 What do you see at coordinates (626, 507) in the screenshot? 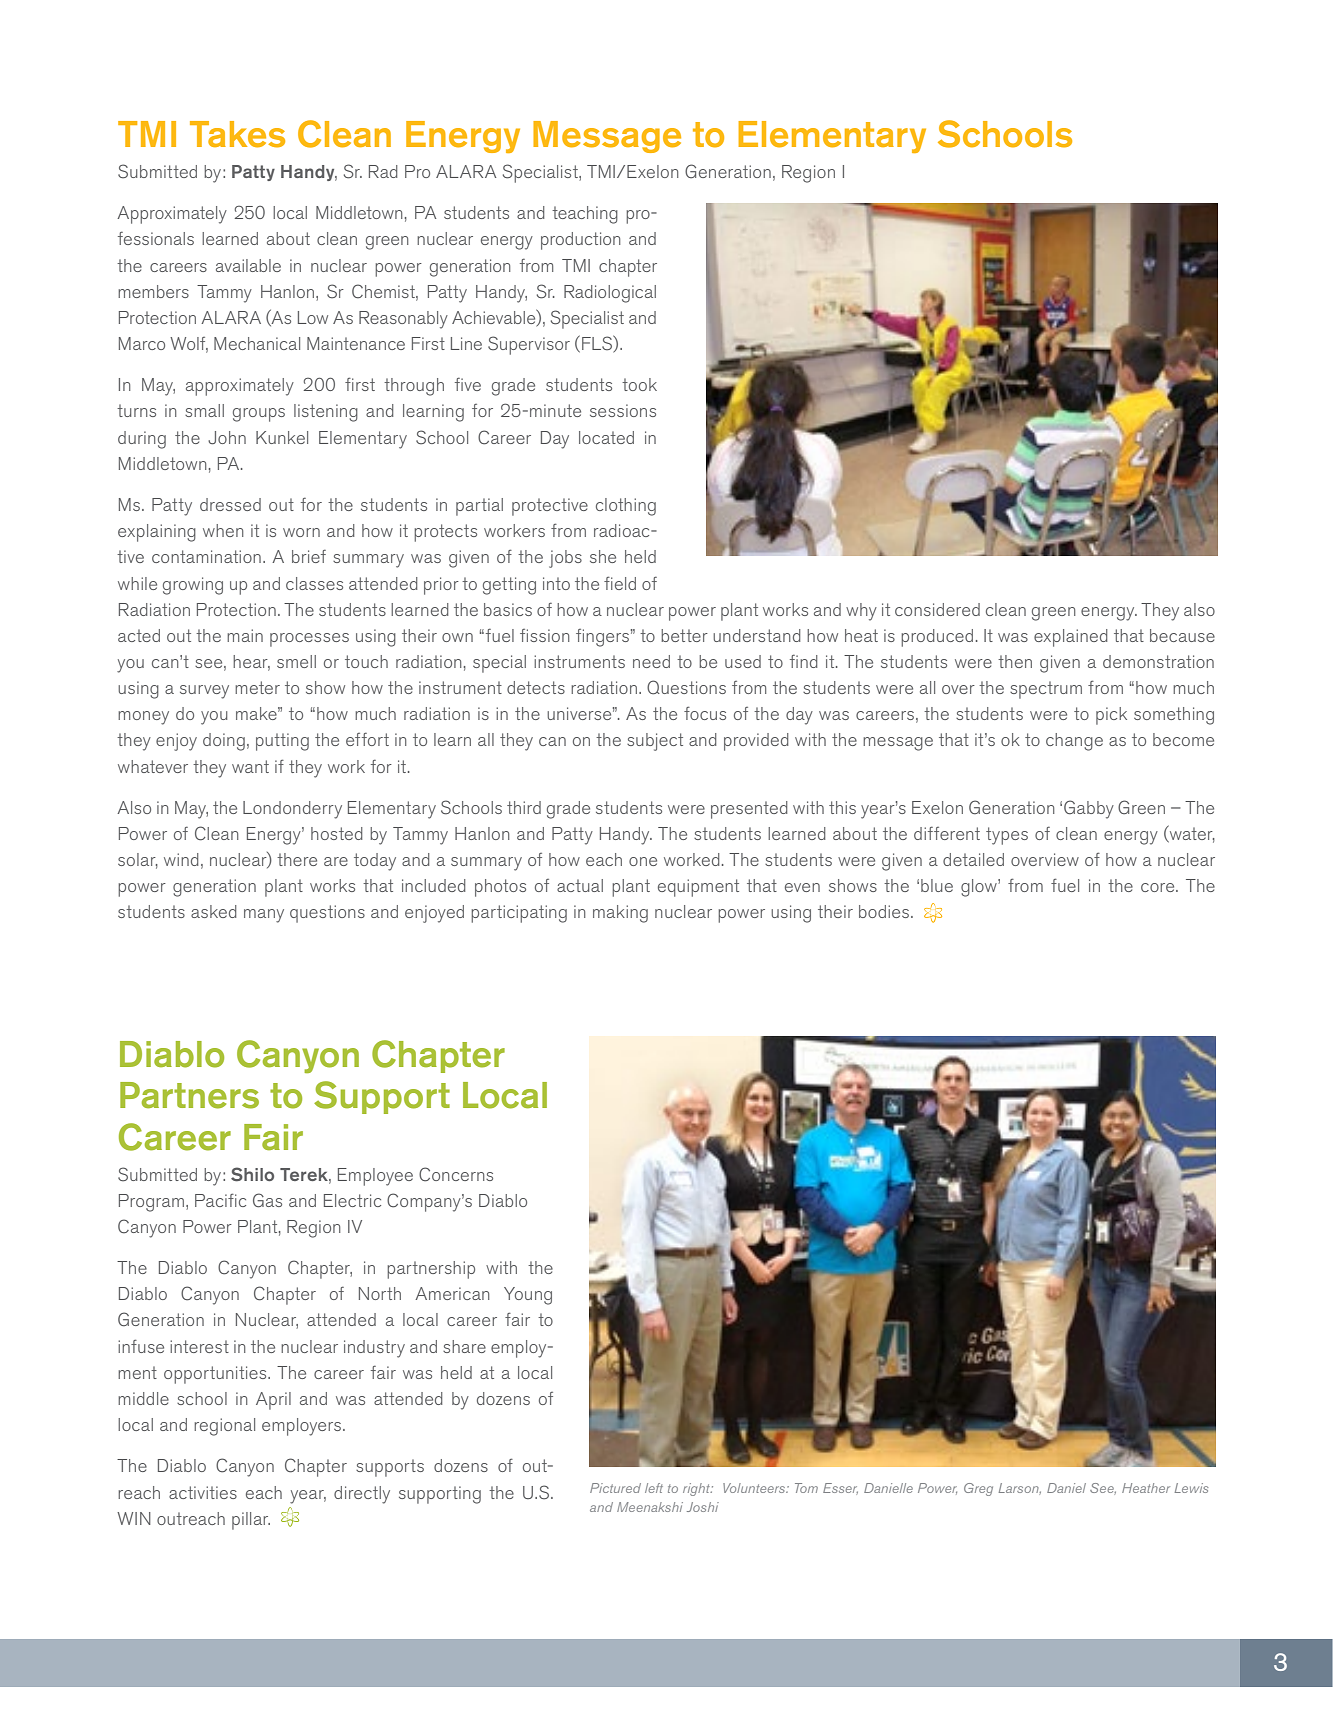
I see `clothing` at bounding box center [626, 507].
